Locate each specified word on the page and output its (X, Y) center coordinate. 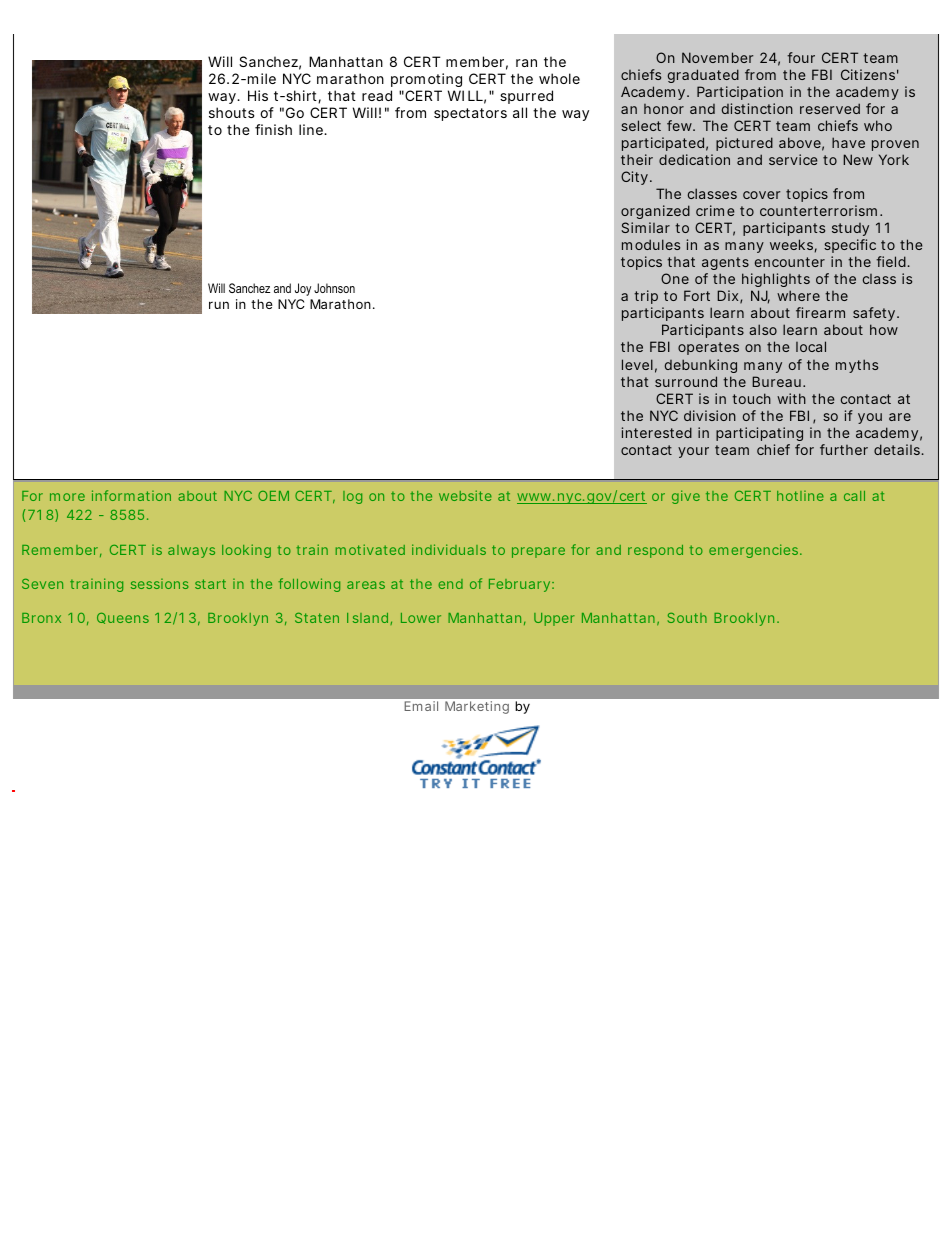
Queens (123, 618)
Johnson (334, 288)
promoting (426, 80)
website (465, 495)
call (854, 496)
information (131, 495)
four (801, 57)
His (258, 95)
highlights (776, 282)
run (219, 305)
